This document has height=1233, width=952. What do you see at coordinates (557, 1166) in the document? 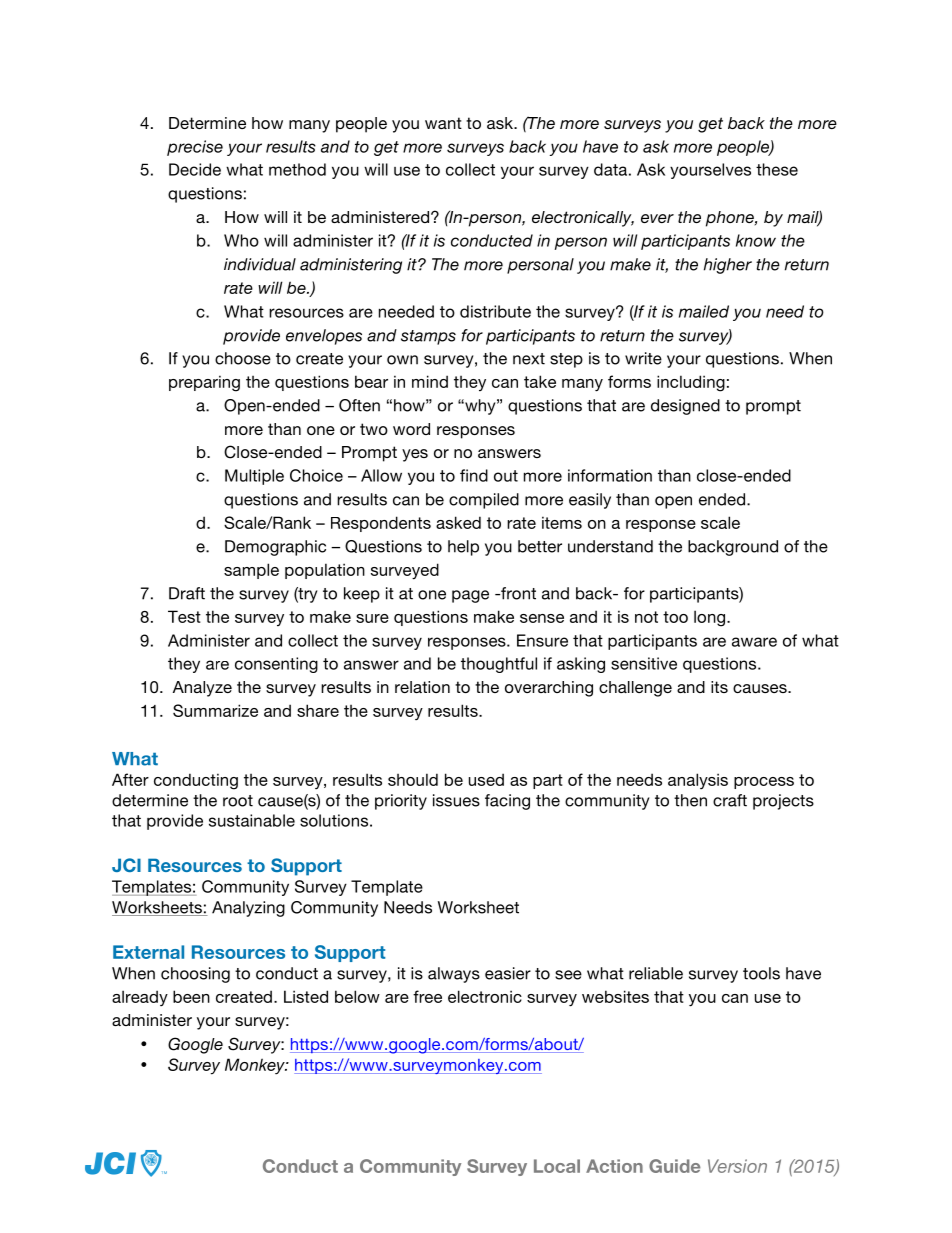
I see `Local` at bounding box center [557, 1166].
